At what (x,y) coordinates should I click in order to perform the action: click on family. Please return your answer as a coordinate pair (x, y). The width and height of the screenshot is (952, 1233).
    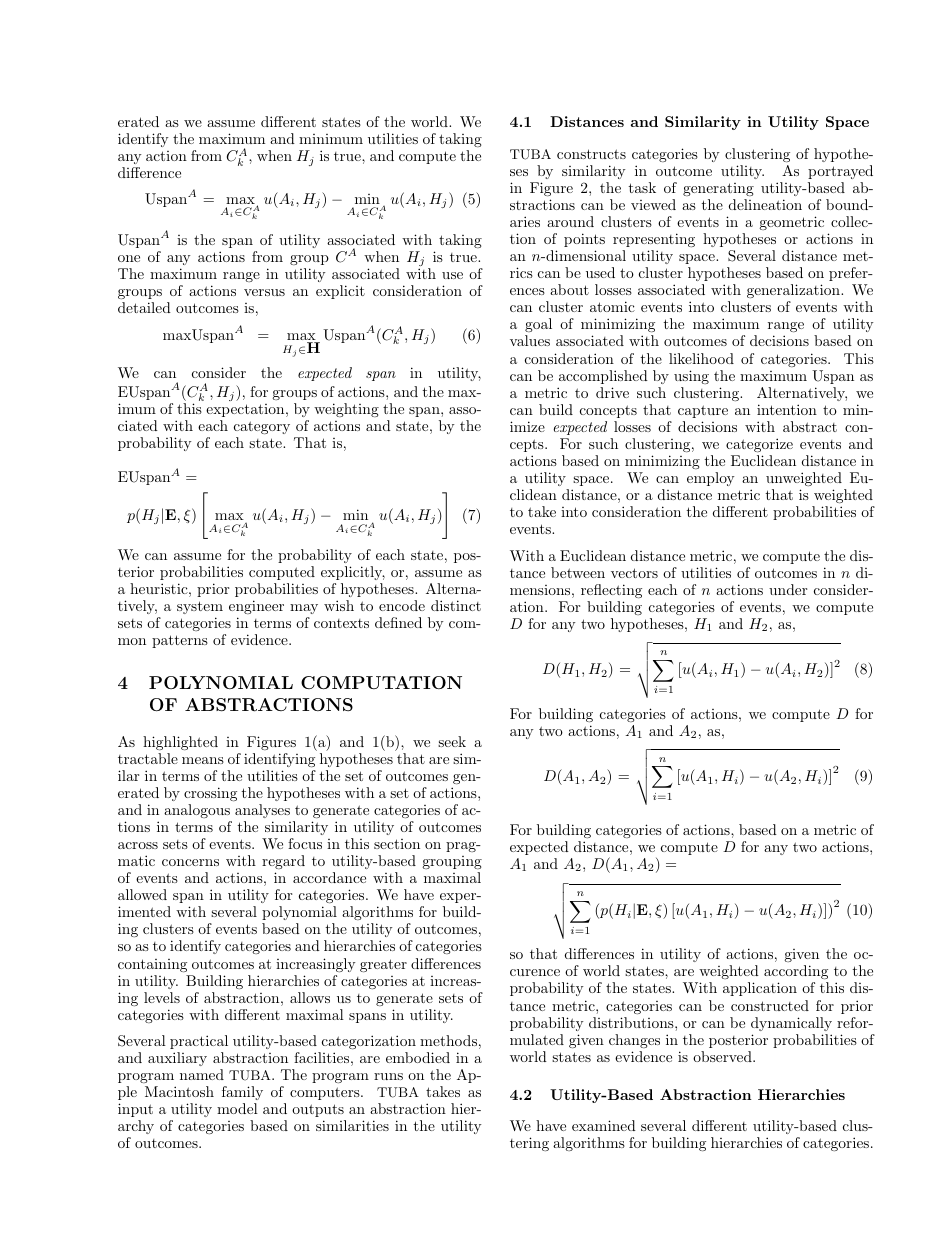
    Looking at the image, I should click on (242, 1093).
